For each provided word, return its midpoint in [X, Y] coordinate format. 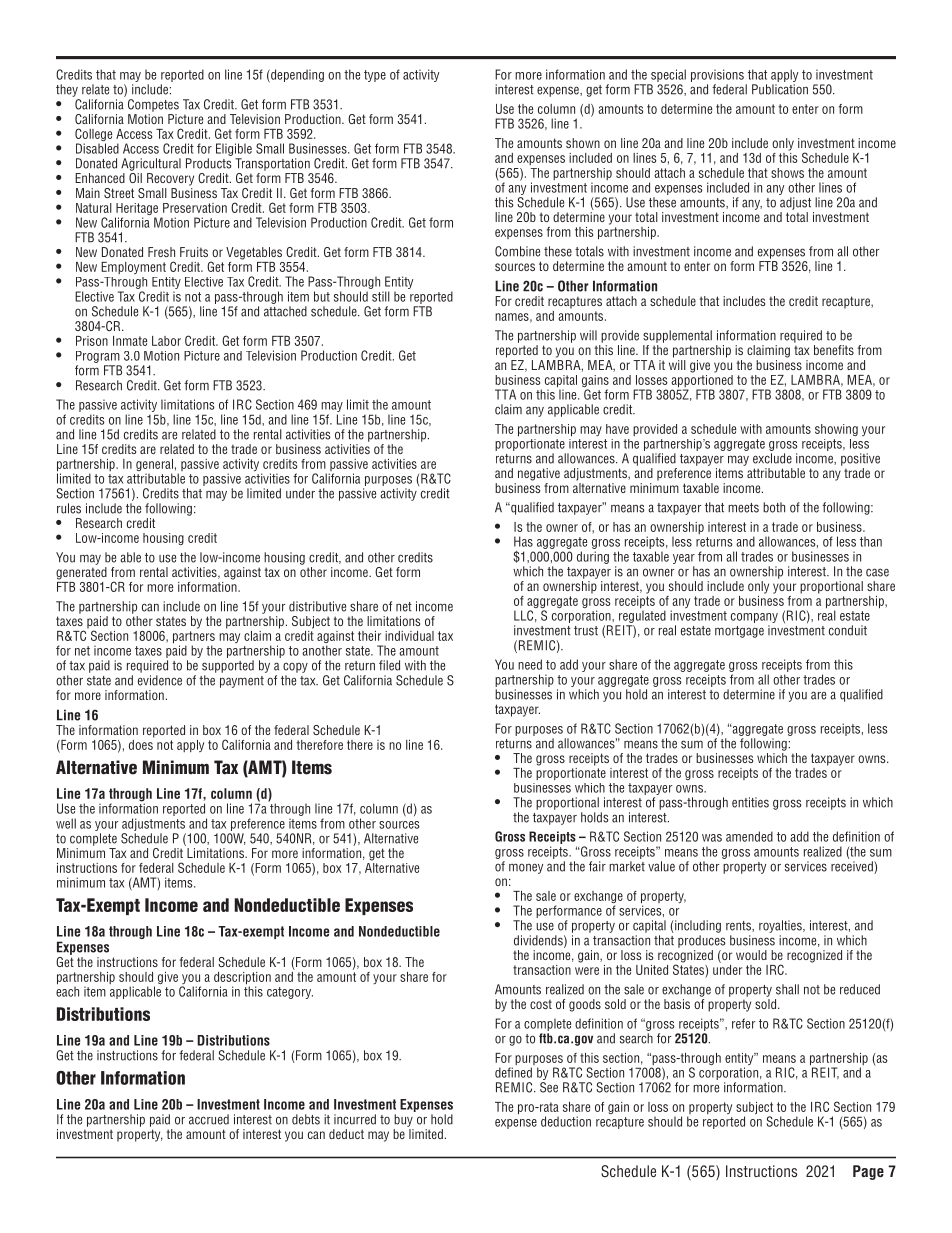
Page [868, 1172]
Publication [780, 89]
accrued [209, 1119]
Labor [166, 341]
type [375, 76]
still [381, 296]
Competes [153, 105]
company [754, 619]
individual [409, 636]
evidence [160, 680]
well [66, 823]
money [526, 868]
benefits [834, 350]
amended [749, 836]
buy [403, 1120]
